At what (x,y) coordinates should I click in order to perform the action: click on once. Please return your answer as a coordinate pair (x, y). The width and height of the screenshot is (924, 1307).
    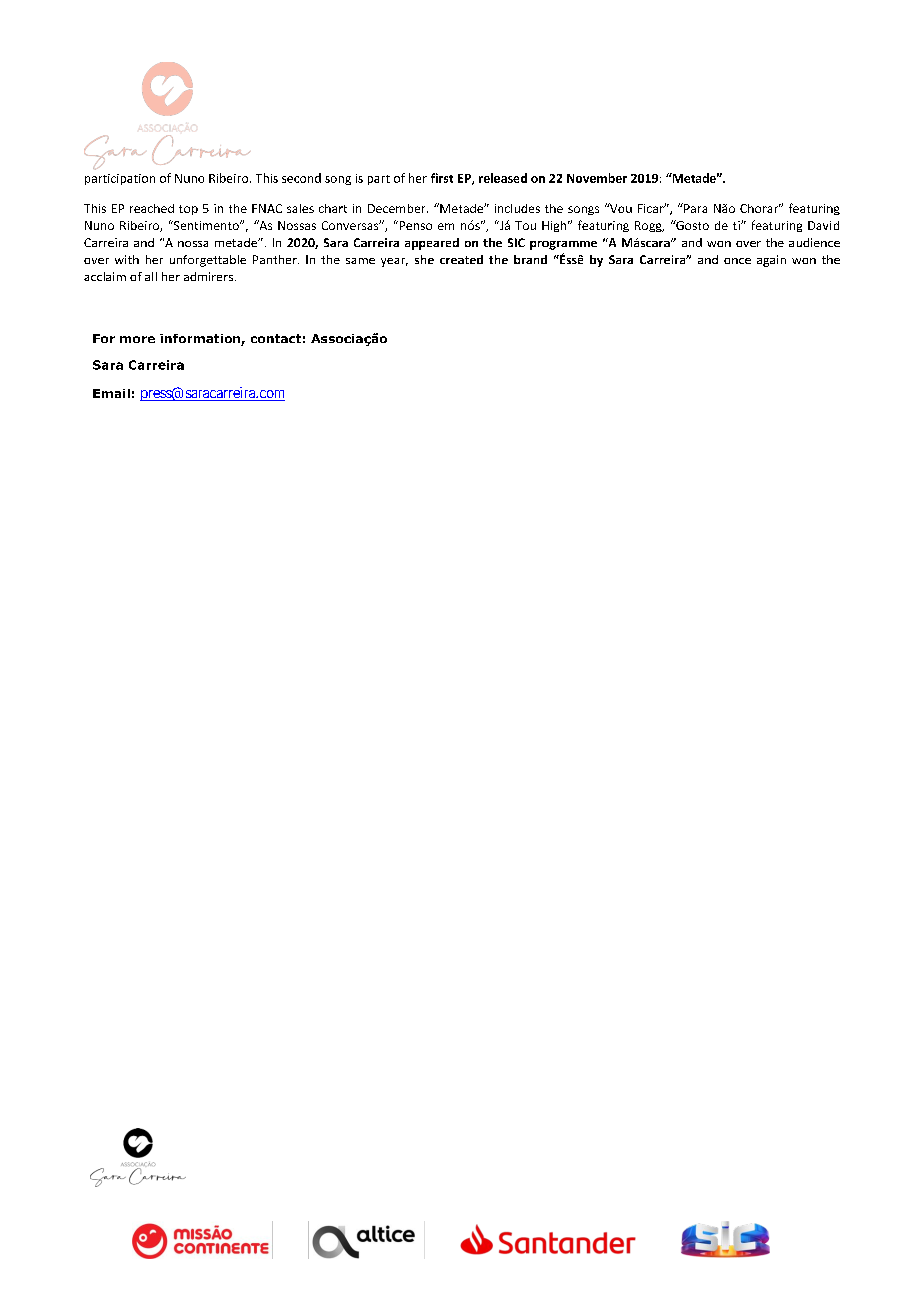
    Looking at the image, I should click on (737, 261).
